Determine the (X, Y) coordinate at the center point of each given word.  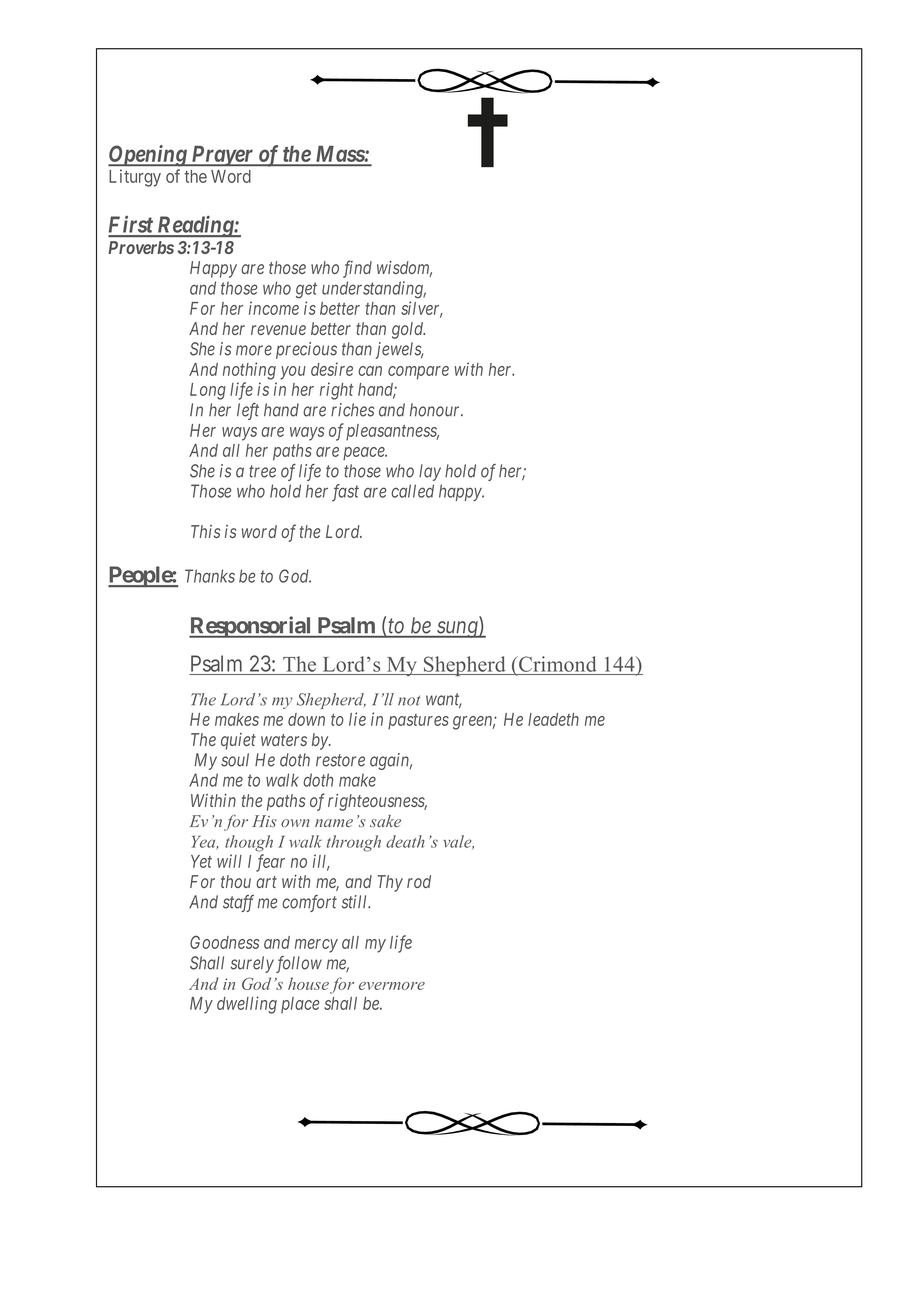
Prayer (222, 156)
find (357, 269)
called (412, 491)
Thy (390, 883)
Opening (148, 156)
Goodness (224, 942)
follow (299, 964)
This (205, 531)
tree (262, 471)
